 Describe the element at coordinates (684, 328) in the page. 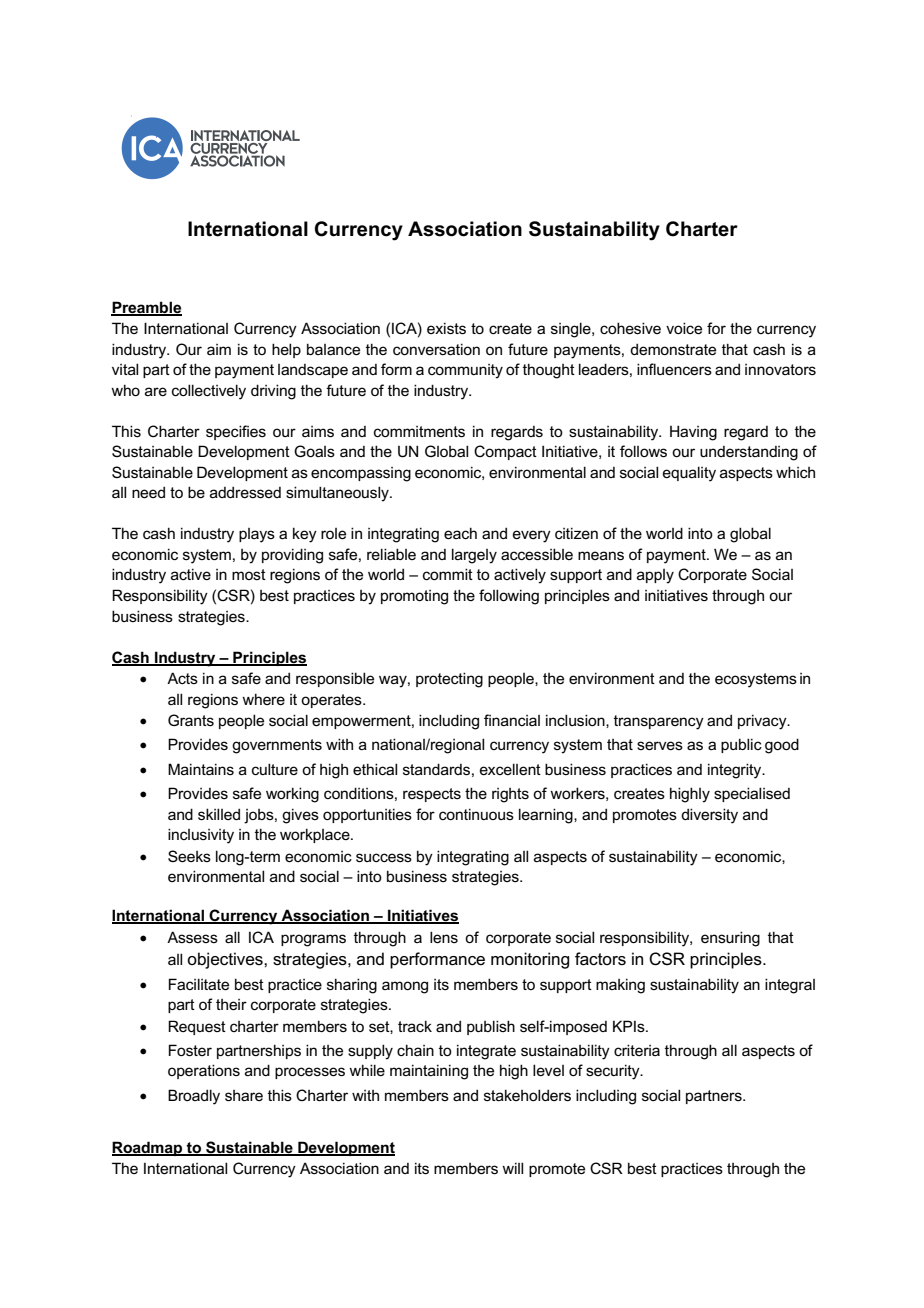

I see `voice` at that location.
